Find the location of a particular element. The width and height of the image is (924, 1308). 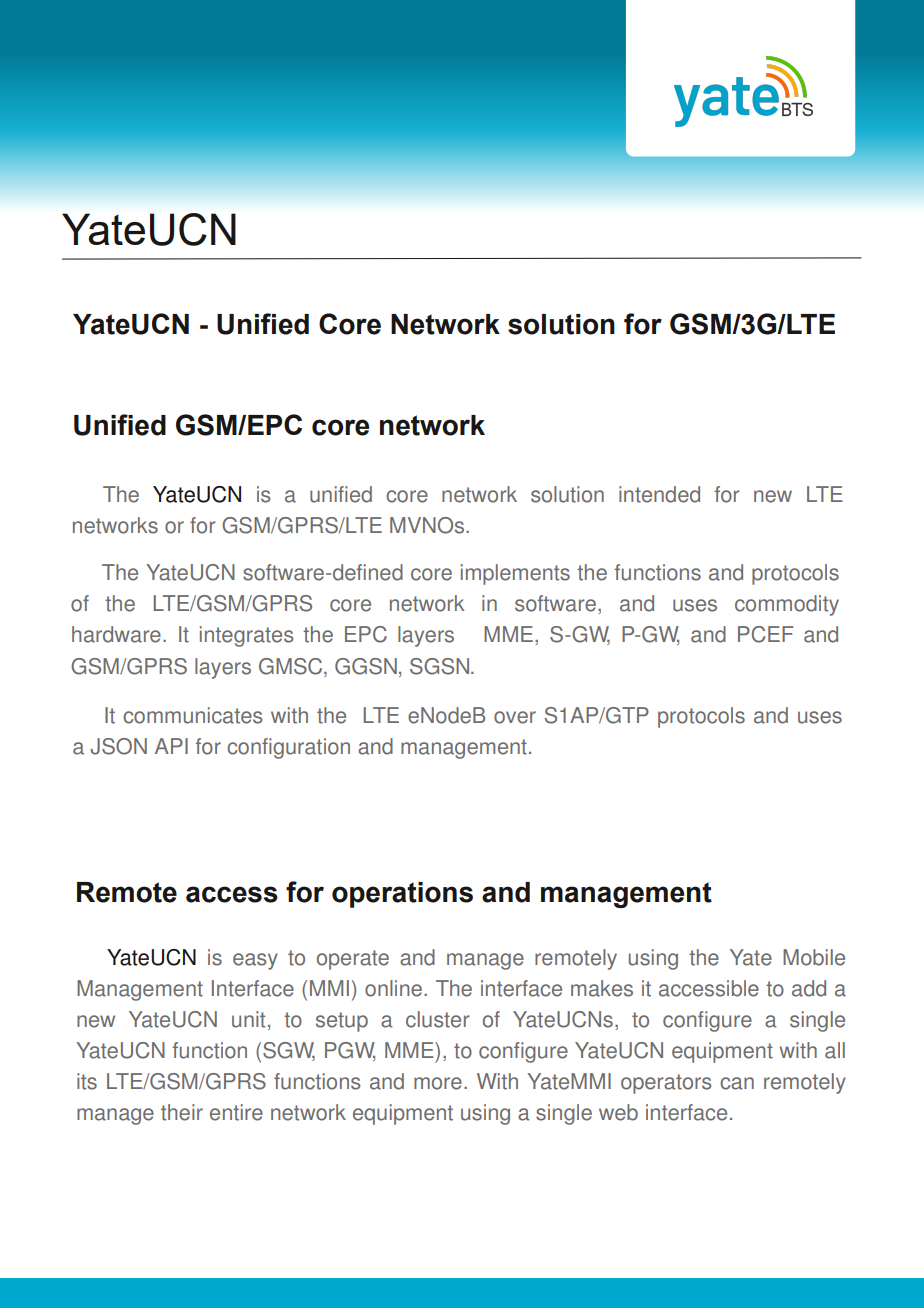

can is located at coordinates (737, 1083).
